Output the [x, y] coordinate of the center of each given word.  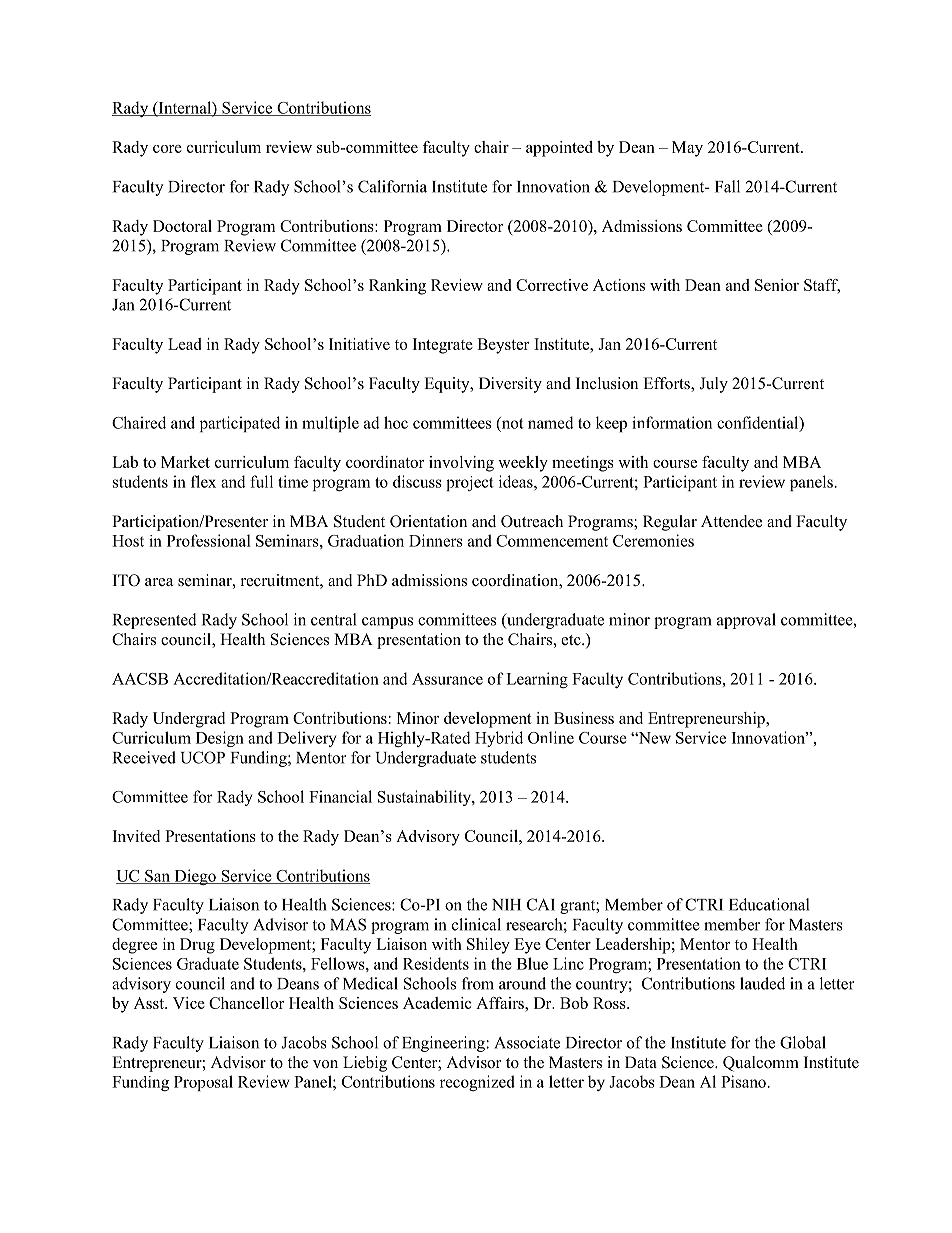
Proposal [203, 1083]
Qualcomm [761, 1064]
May [687, 149]
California [392, 186]
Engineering [444, 1044]
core [167, 149]
